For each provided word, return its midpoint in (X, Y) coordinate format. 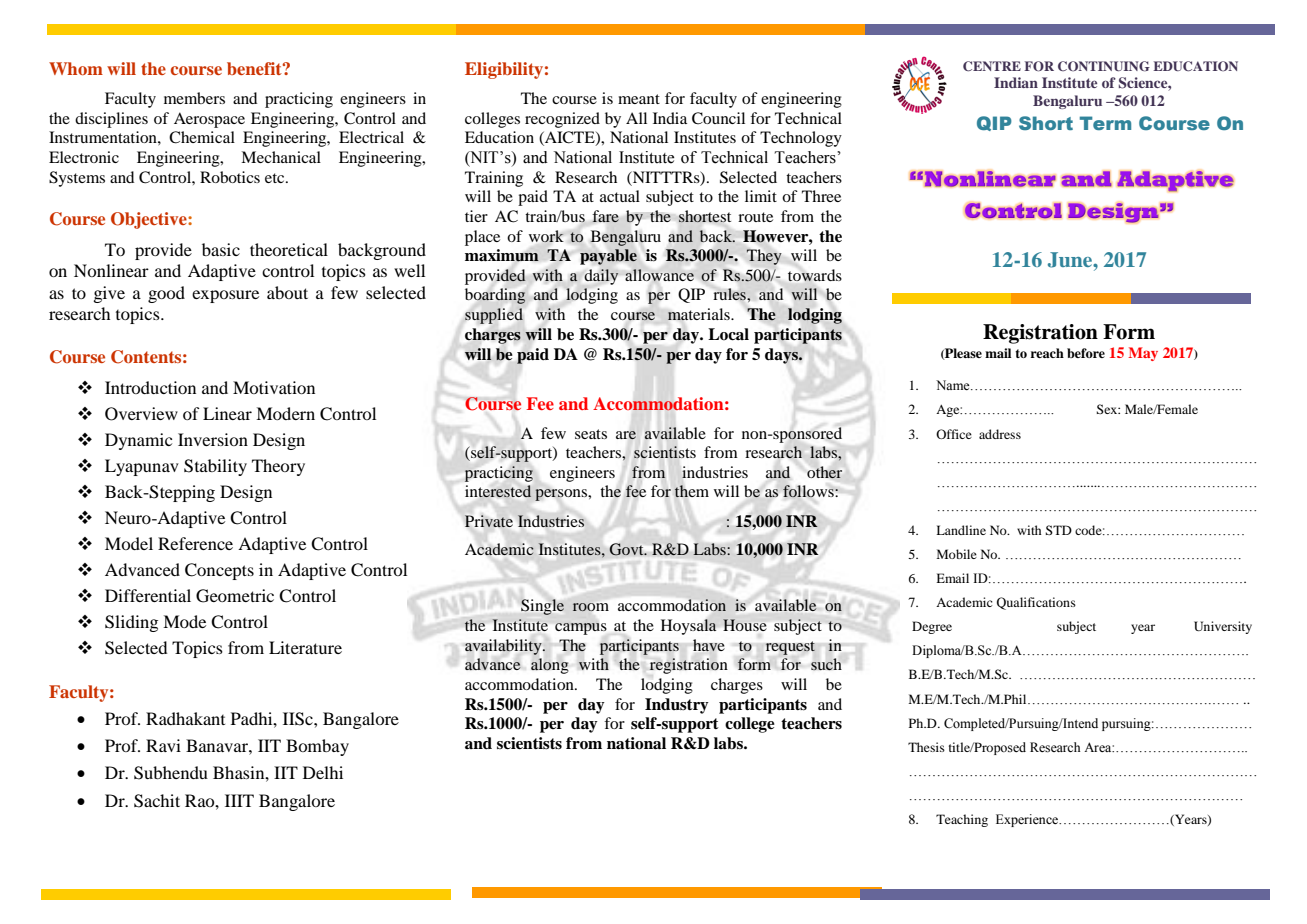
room (591, 607)
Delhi (323, 772)
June (1071, 260)
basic (221, 249)
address (1000, 434)
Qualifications (1036, 603)
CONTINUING (1104, 66)
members (194, 98)
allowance (659, 275)
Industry (677, 706)
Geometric (235, 596)
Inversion (213, 439)
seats (591, 434)
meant (639, 99)
